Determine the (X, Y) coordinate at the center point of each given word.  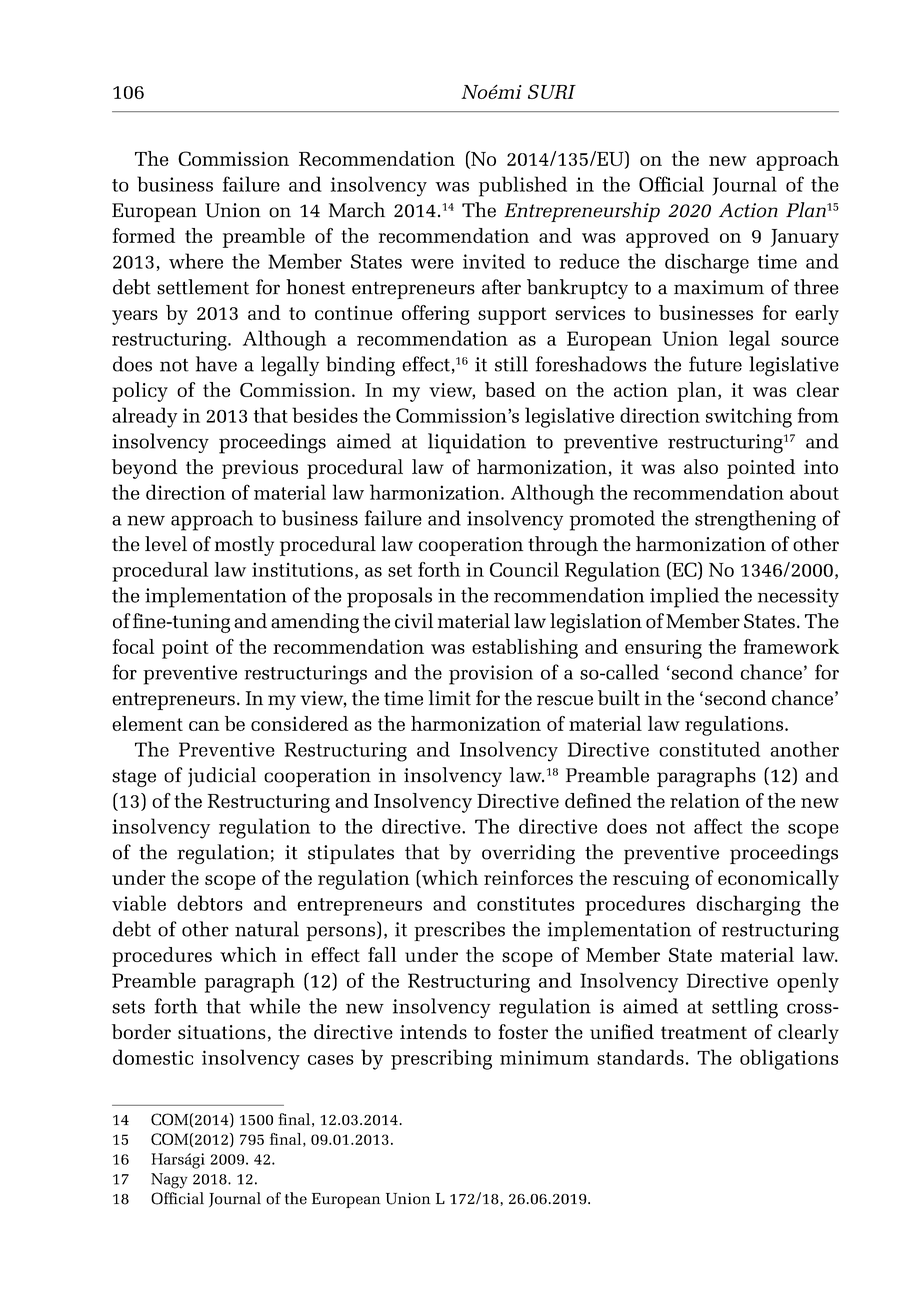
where (196, 261)
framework (791, 646)
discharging (748, 905)
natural (267, 929)
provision (491, 675)
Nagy (169, 1181)
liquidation (477, 443)
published (523, 186)
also (701, 466)
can (204, 726)
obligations (789, 1059)
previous (260, 469)
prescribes (459, 931)
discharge (707, 263)
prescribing (441, 1059)
